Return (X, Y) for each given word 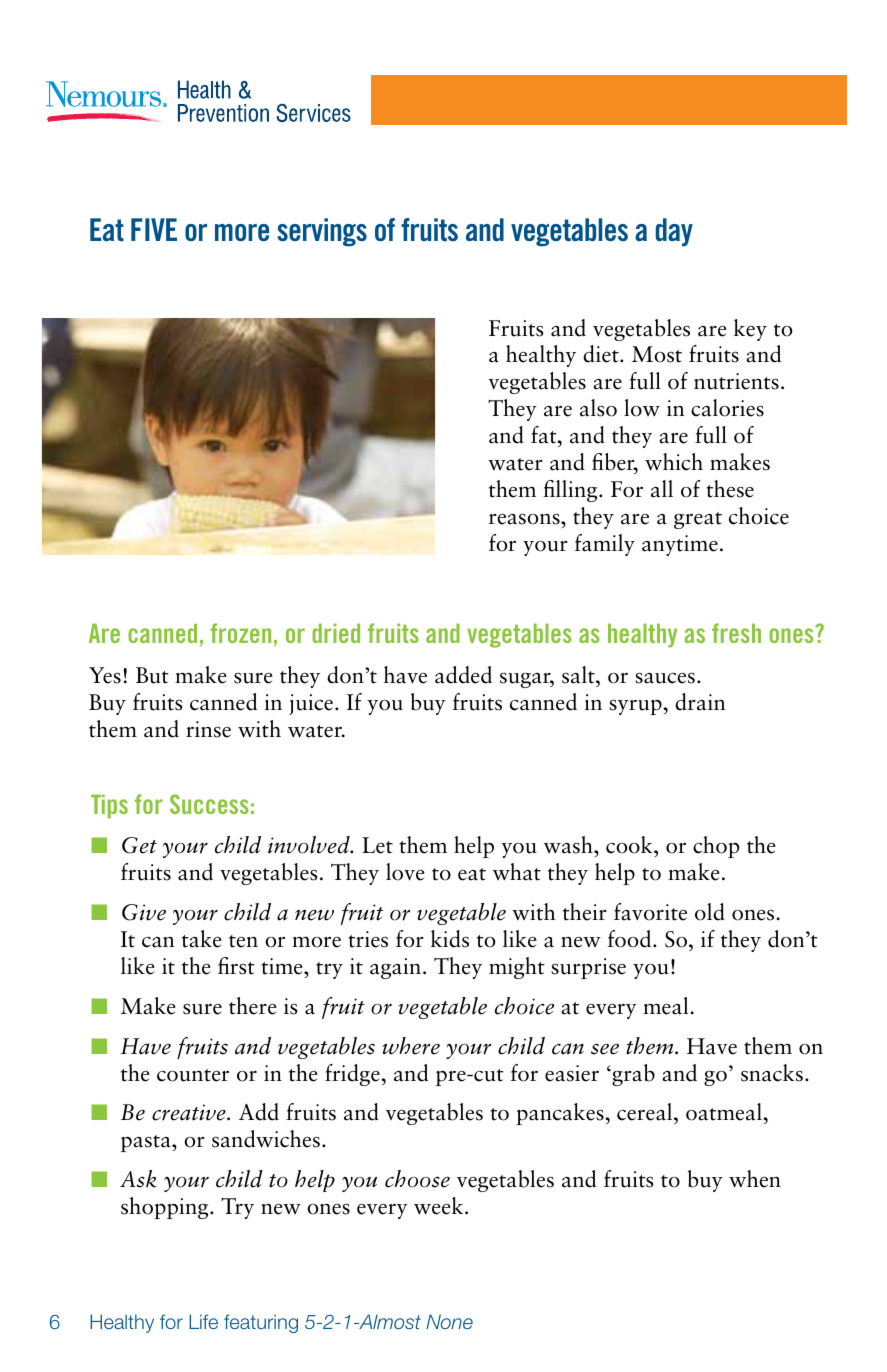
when (755, 1179)
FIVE (154, 229)
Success (209, 804)
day (674, 232)
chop (716, 847)
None (449, 1321)
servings (322, 232)
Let (377, 845)
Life (203, 1321)
